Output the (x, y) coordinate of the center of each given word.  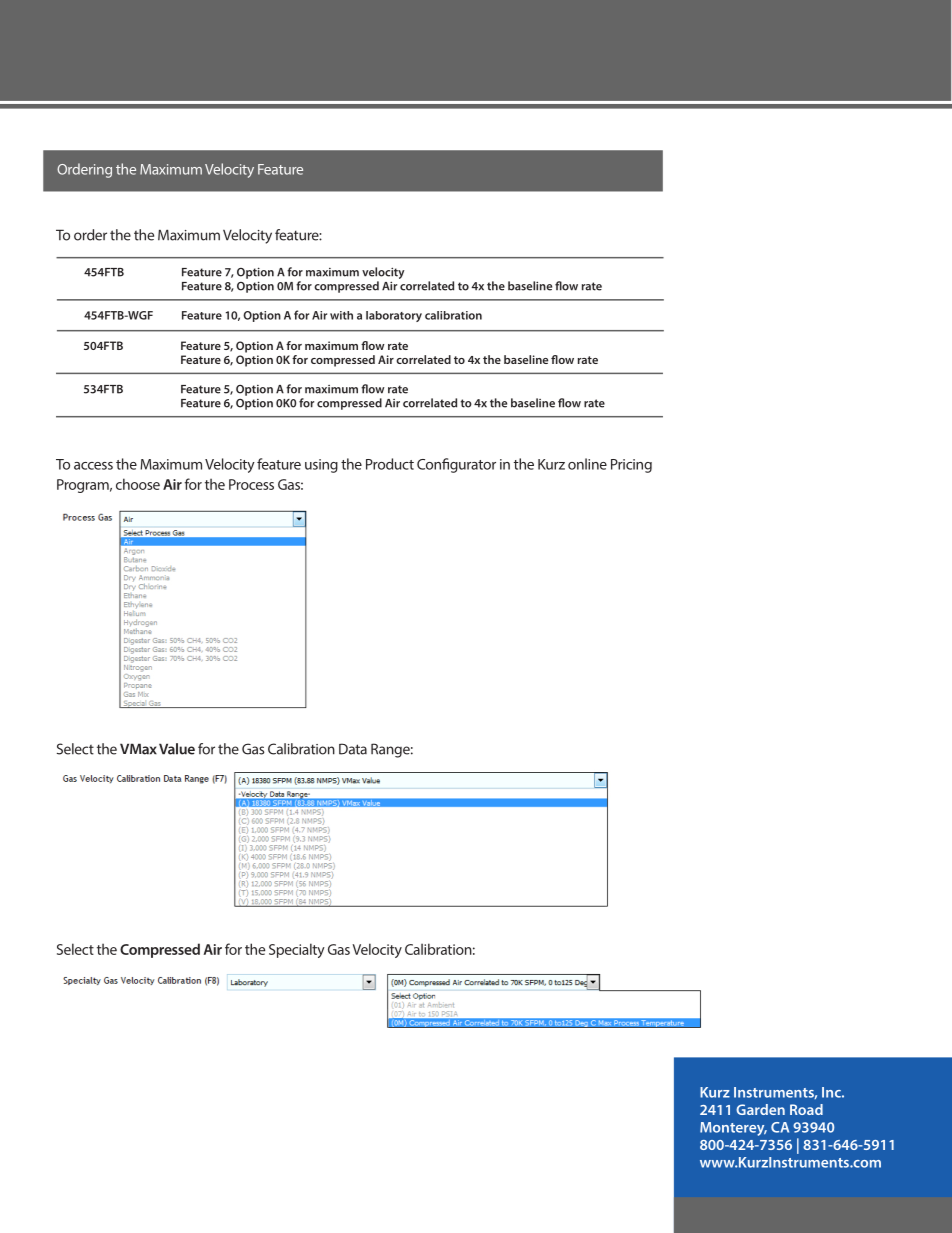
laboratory (394, 316)
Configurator (456, 465)
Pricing (631, 466)
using (321, 466)
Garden (760, 1109)
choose (138, 484)
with (341, 315)
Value (177, 749)
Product (390, 464)
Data (353, 749)
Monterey (733, 1129)
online (587, 464)
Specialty (297, 950)
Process (251, 484)
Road (806, 1109)
